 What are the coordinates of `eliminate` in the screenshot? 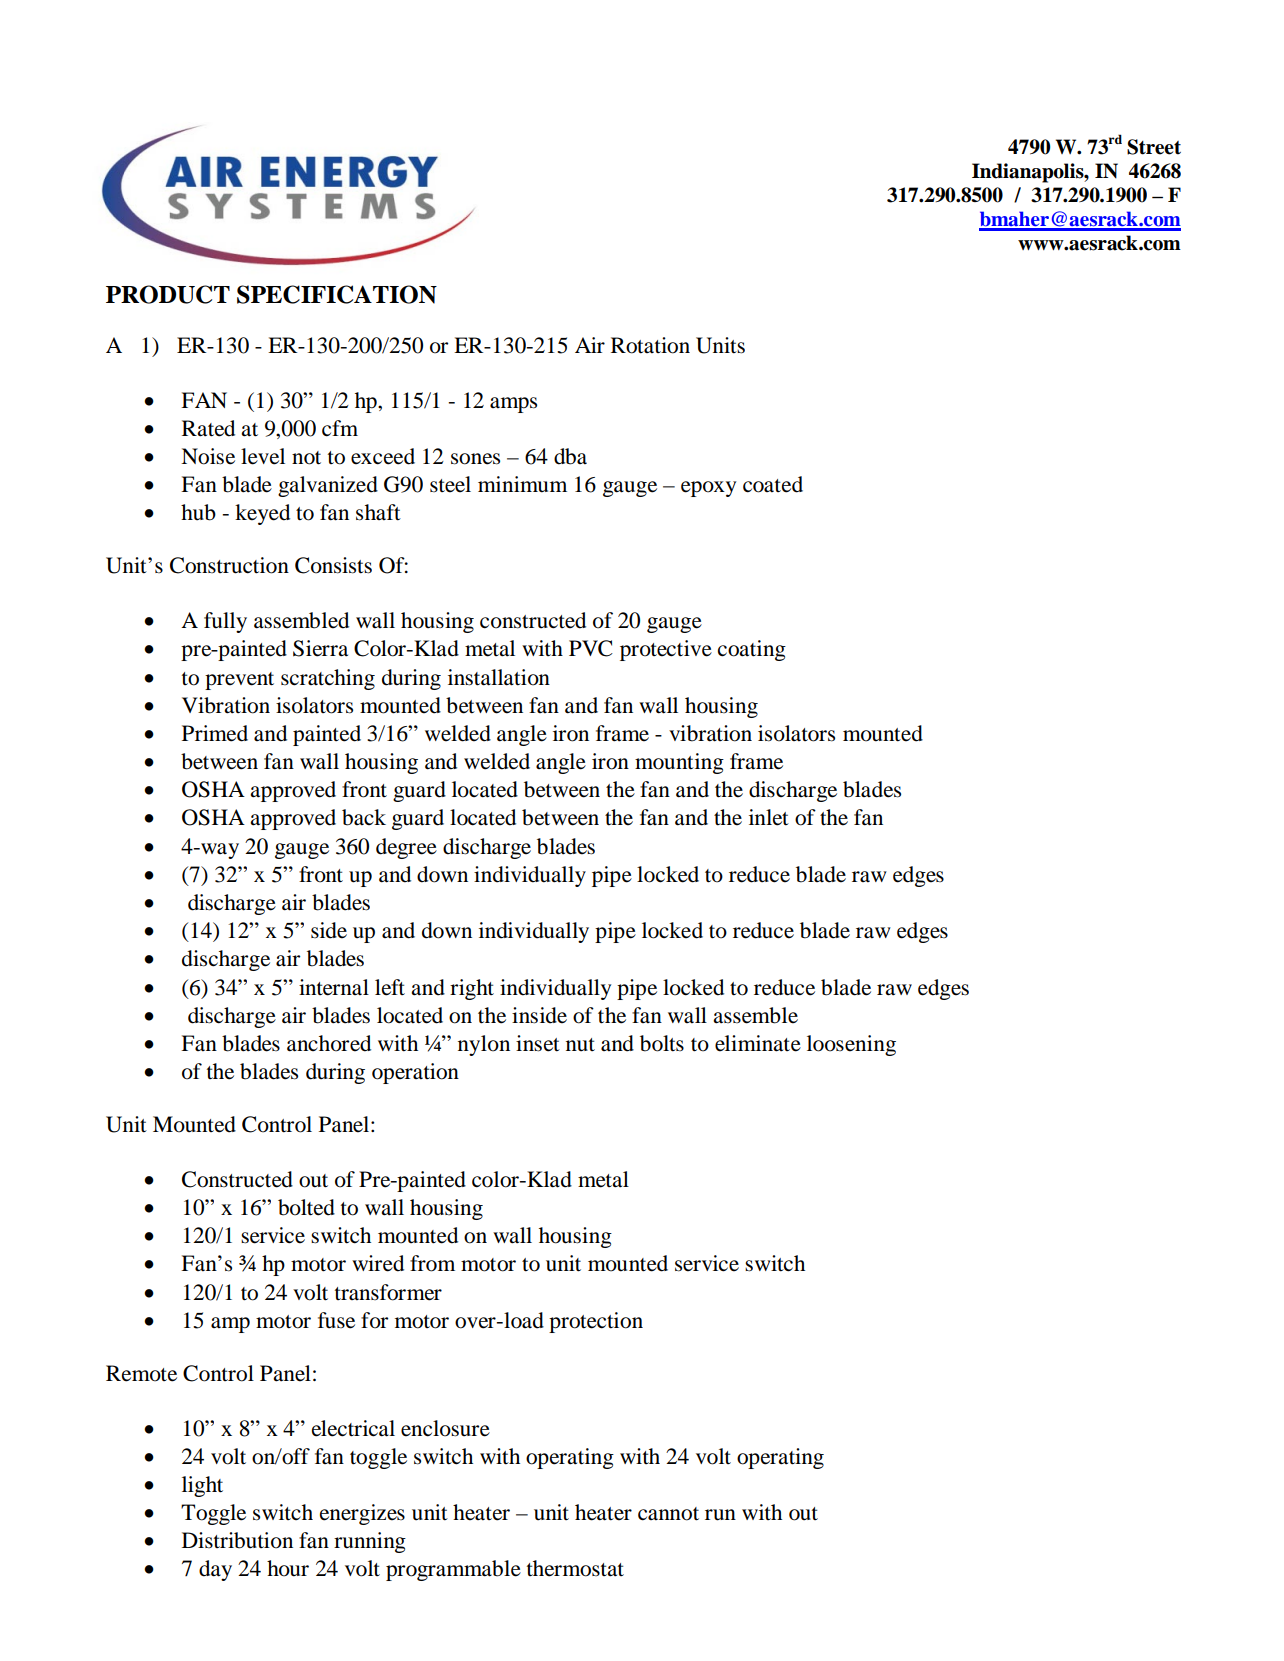 It's located at (758, 1043).
